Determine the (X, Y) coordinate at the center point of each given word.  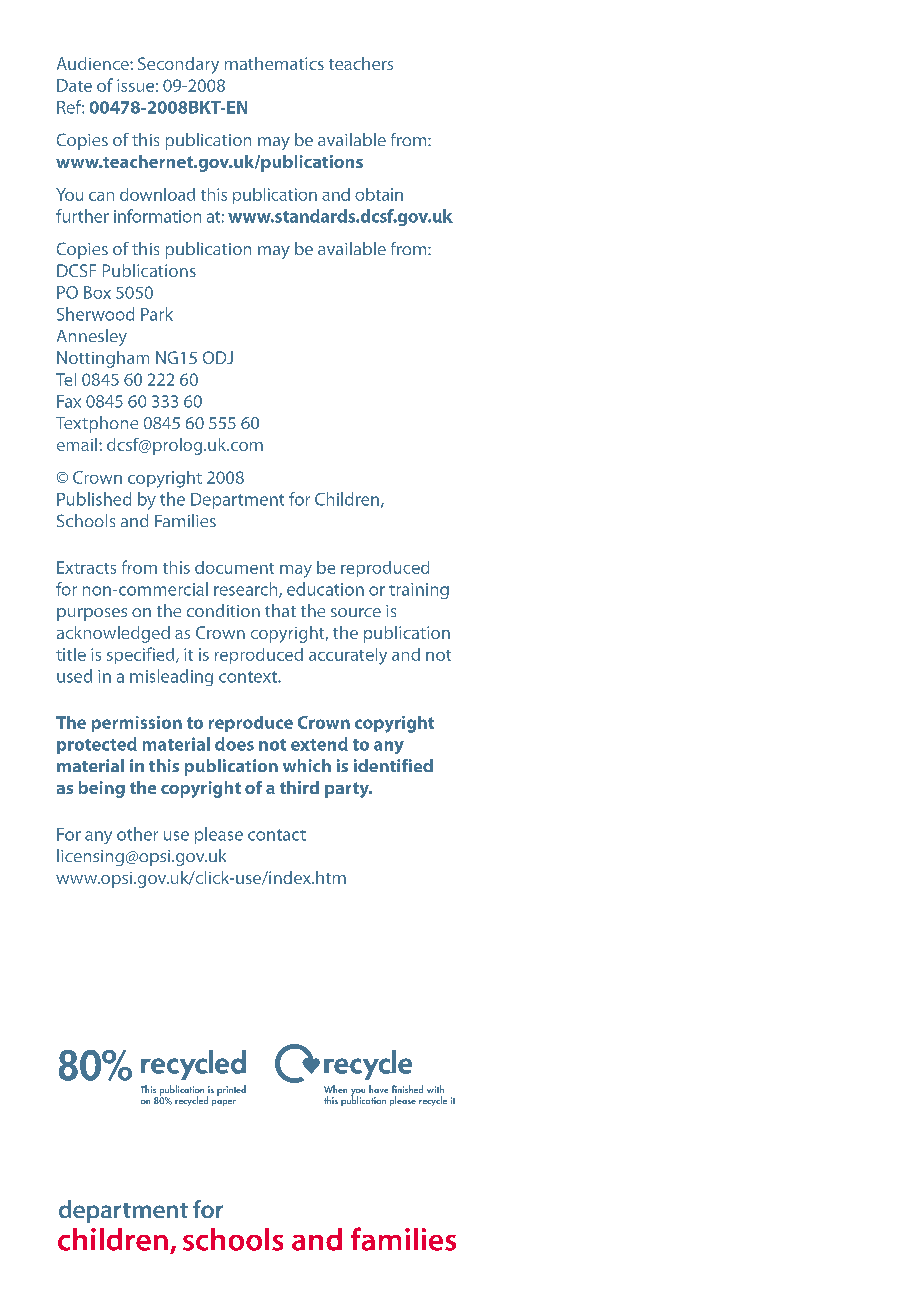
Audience (94, 63)
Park (157, 314)
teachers (361, 63)
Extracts (86, 567)
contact (277, 835)
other (137, 834)
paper (224, 1103)
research (247, 590)
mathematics (274, 63)
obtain (379, 194)
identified (393, 765)
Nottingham (103, 359)
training (419, 591)
